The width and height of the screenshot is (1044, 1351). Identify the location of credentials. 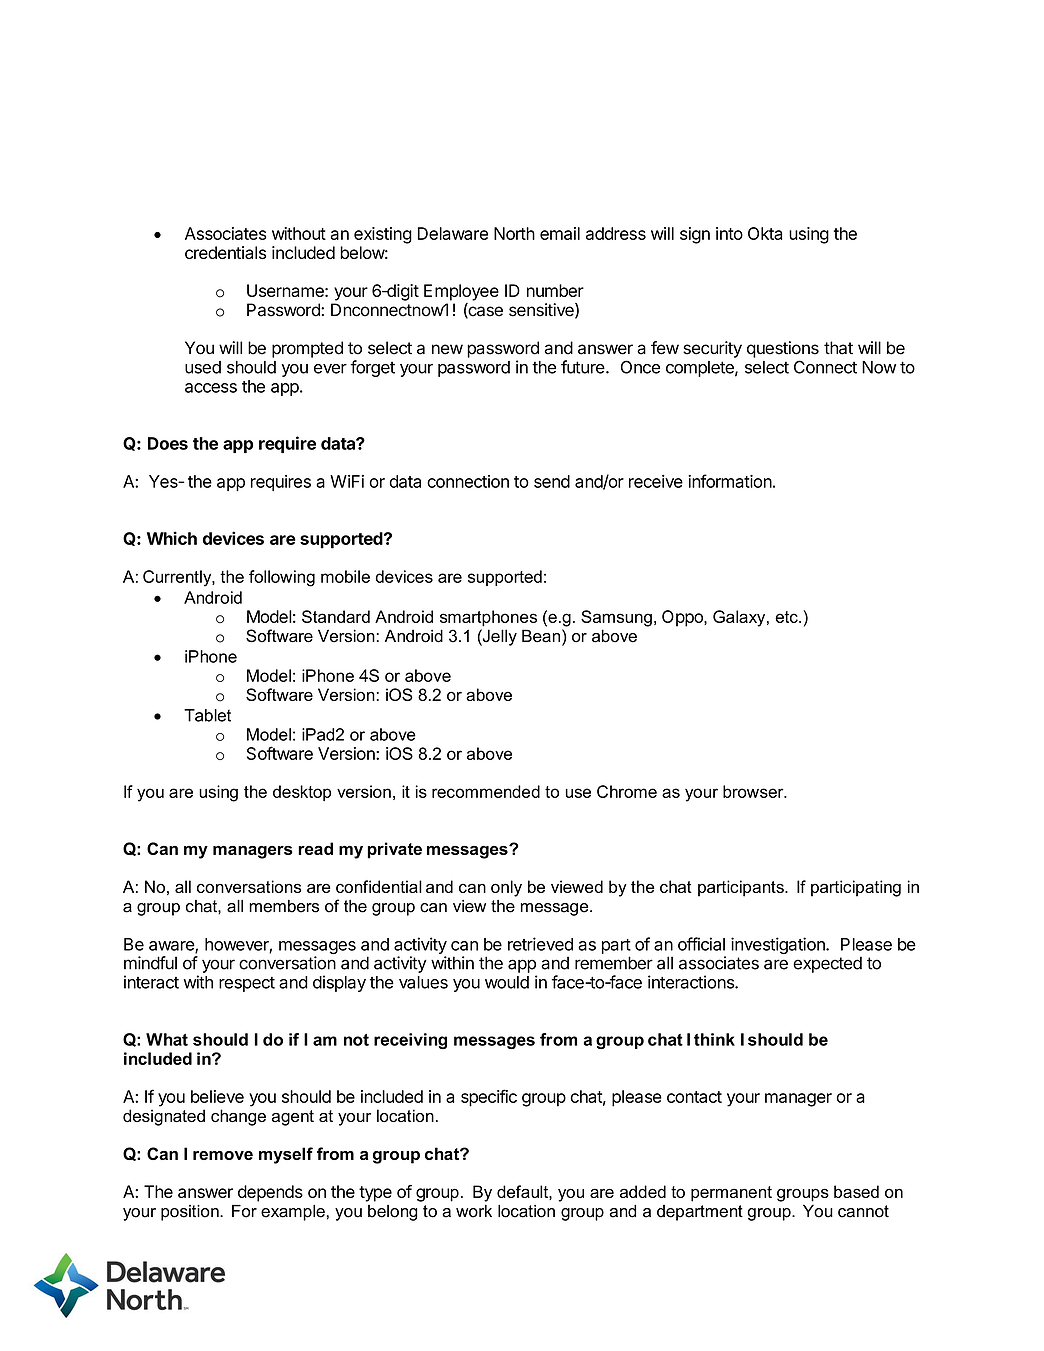
(225, 252).
